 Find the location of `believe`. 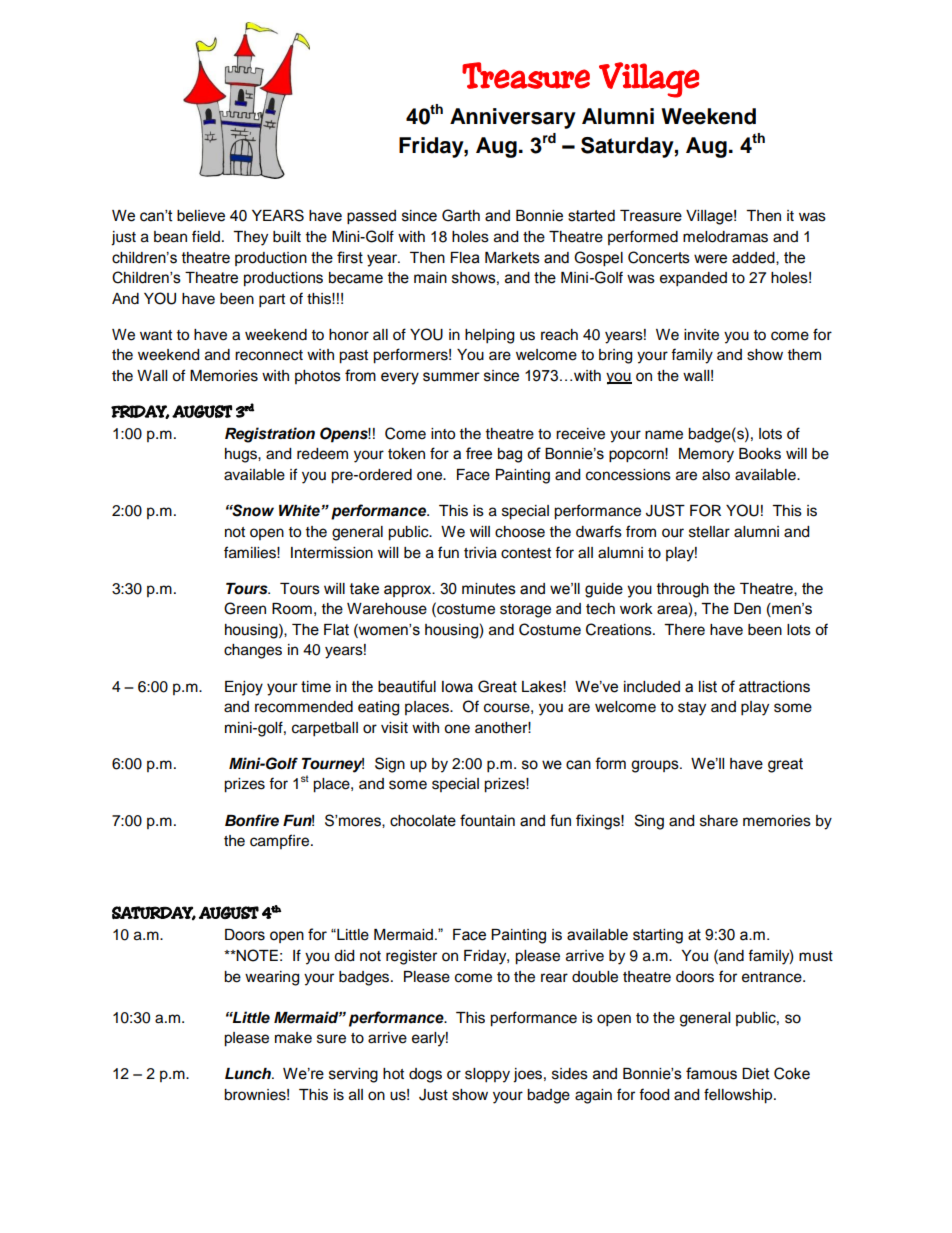

believe is located at coordinates (201, 216).
